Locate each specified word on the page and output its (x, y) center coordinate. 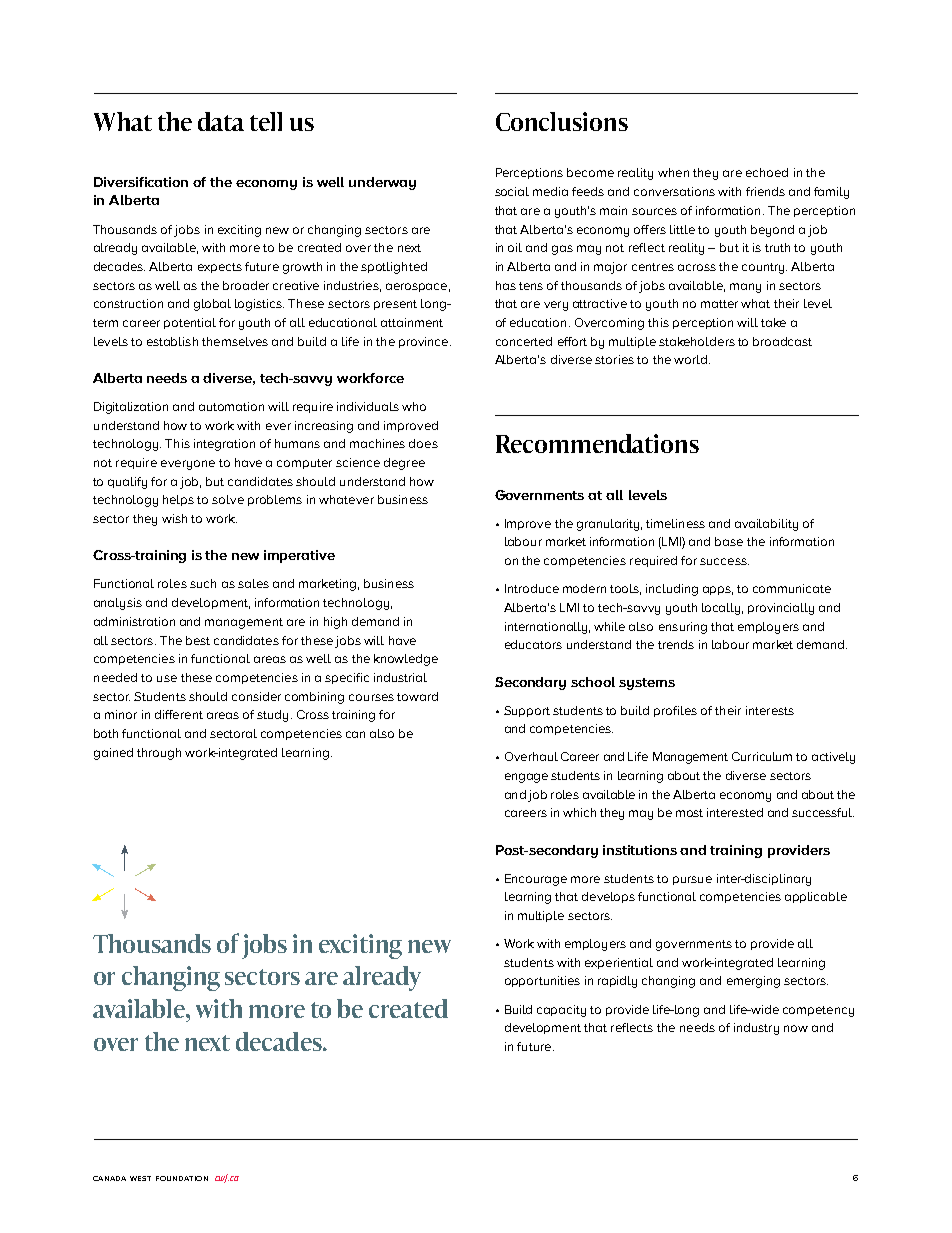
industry (756, 1029)
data (221, 121)
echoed (767, 172)
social (512, 191)
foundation (182, 1178)
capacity (561, 1011)
